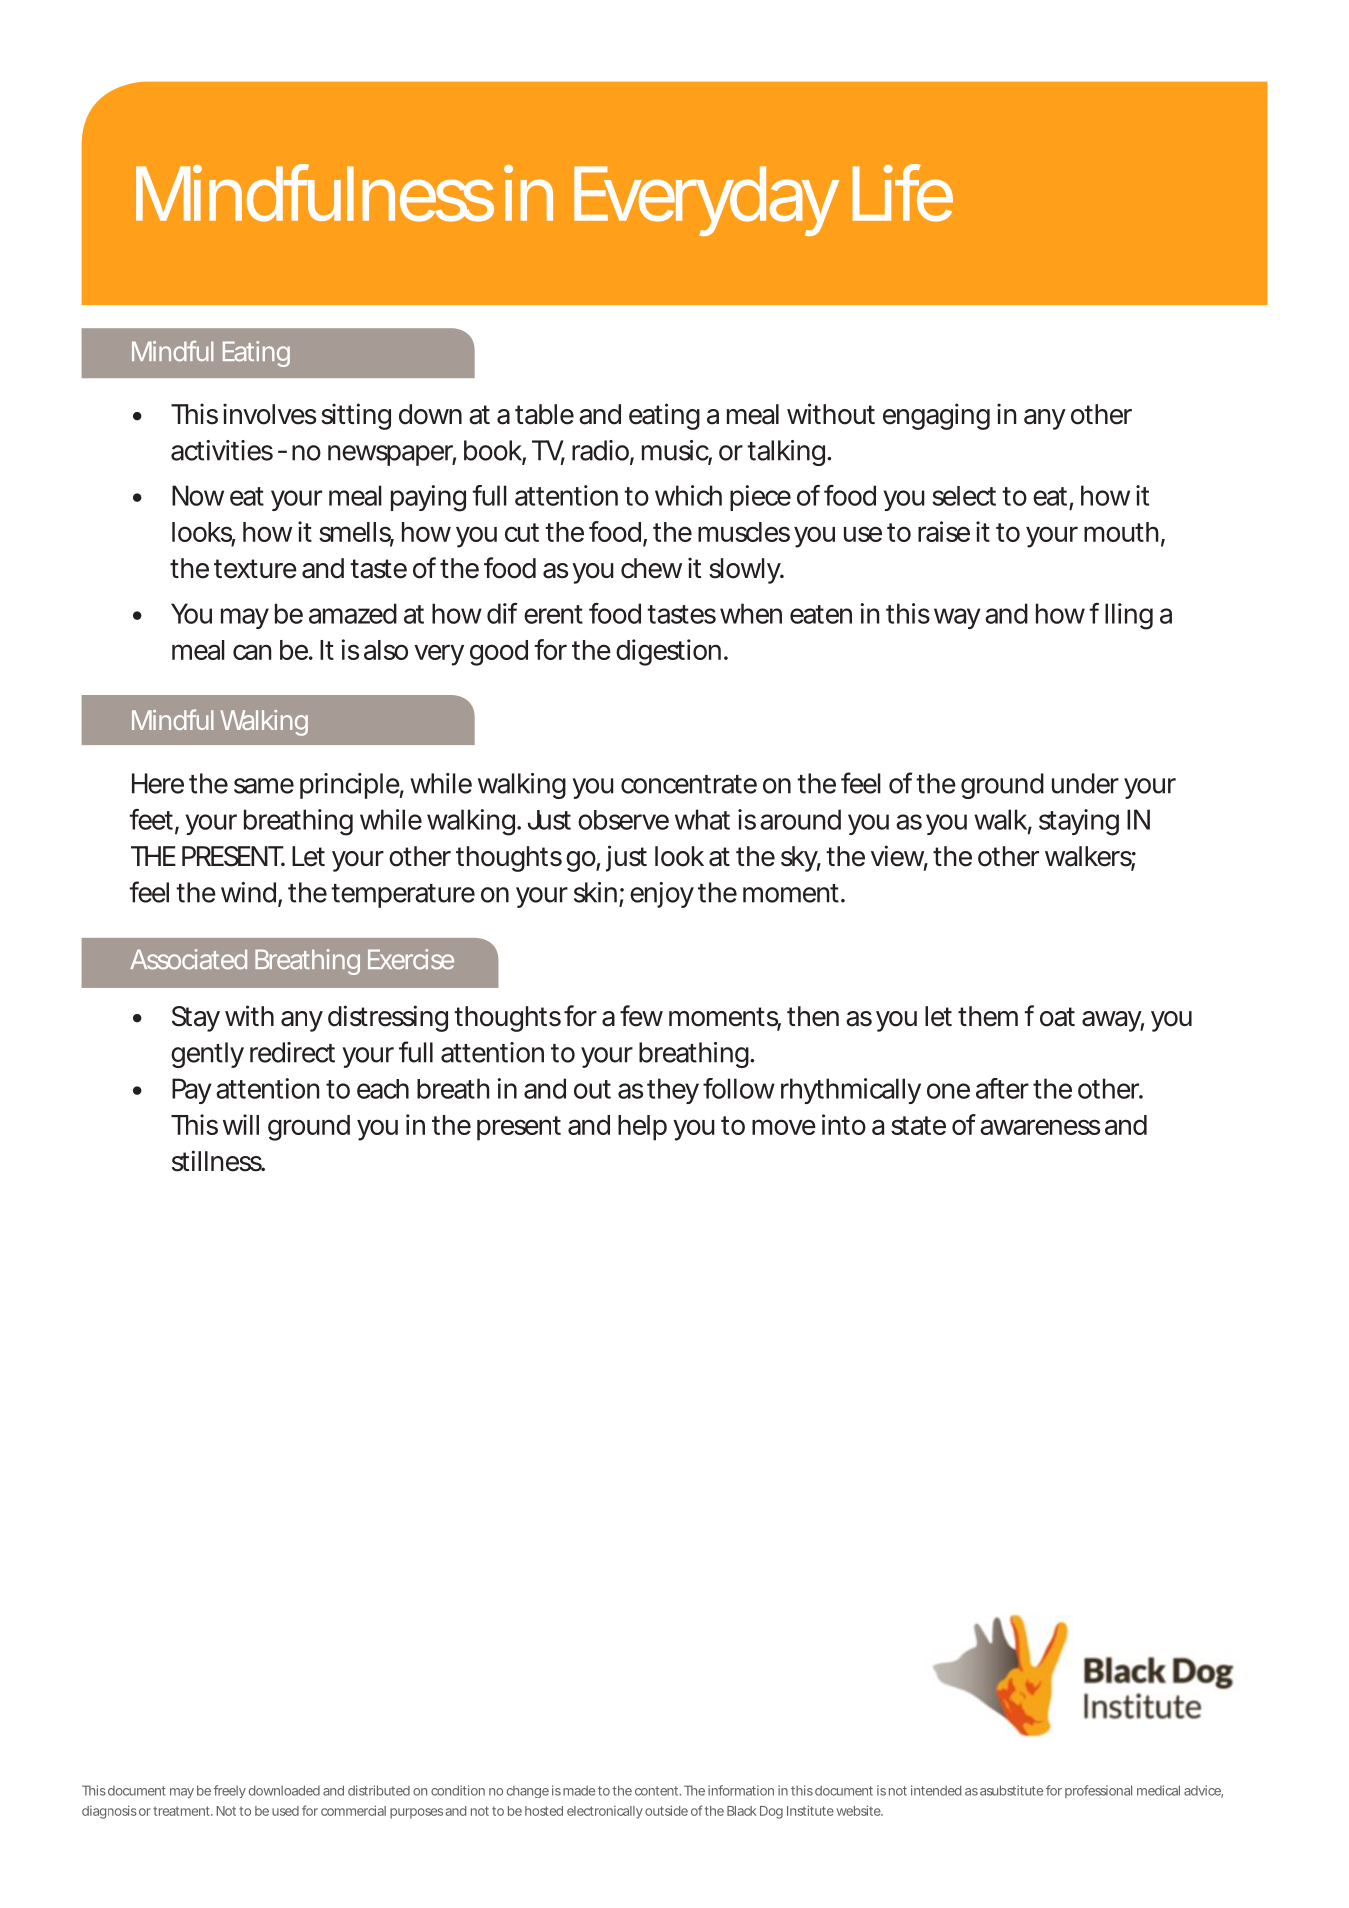 The image size is (1349, 1908). What do you see at coordinates (623, 820) in the screenshot?
I see `observe` at bounding box center [623, 820].
